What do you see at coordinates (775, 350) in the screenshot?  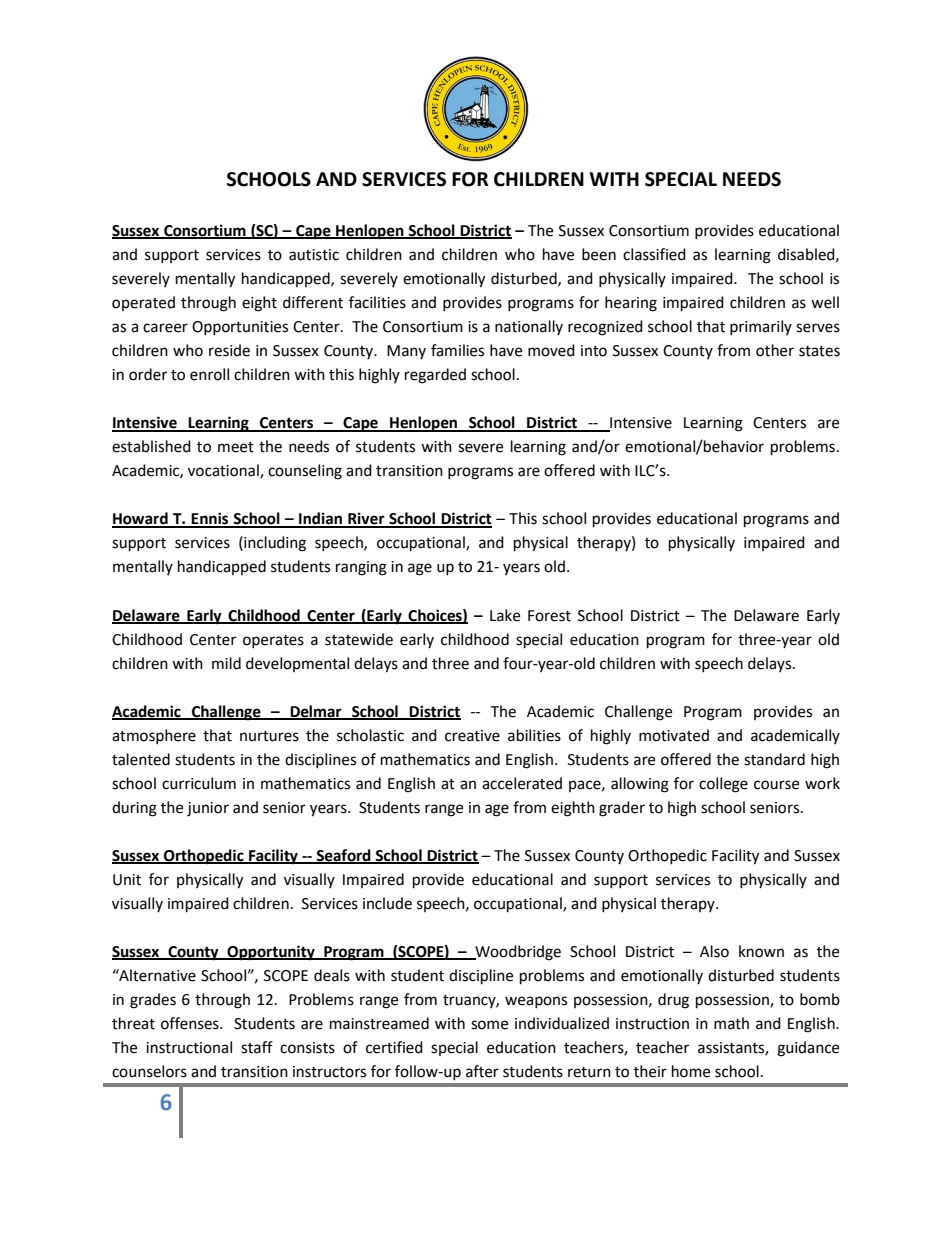 I see `other` at bounding box center [775, 350].
